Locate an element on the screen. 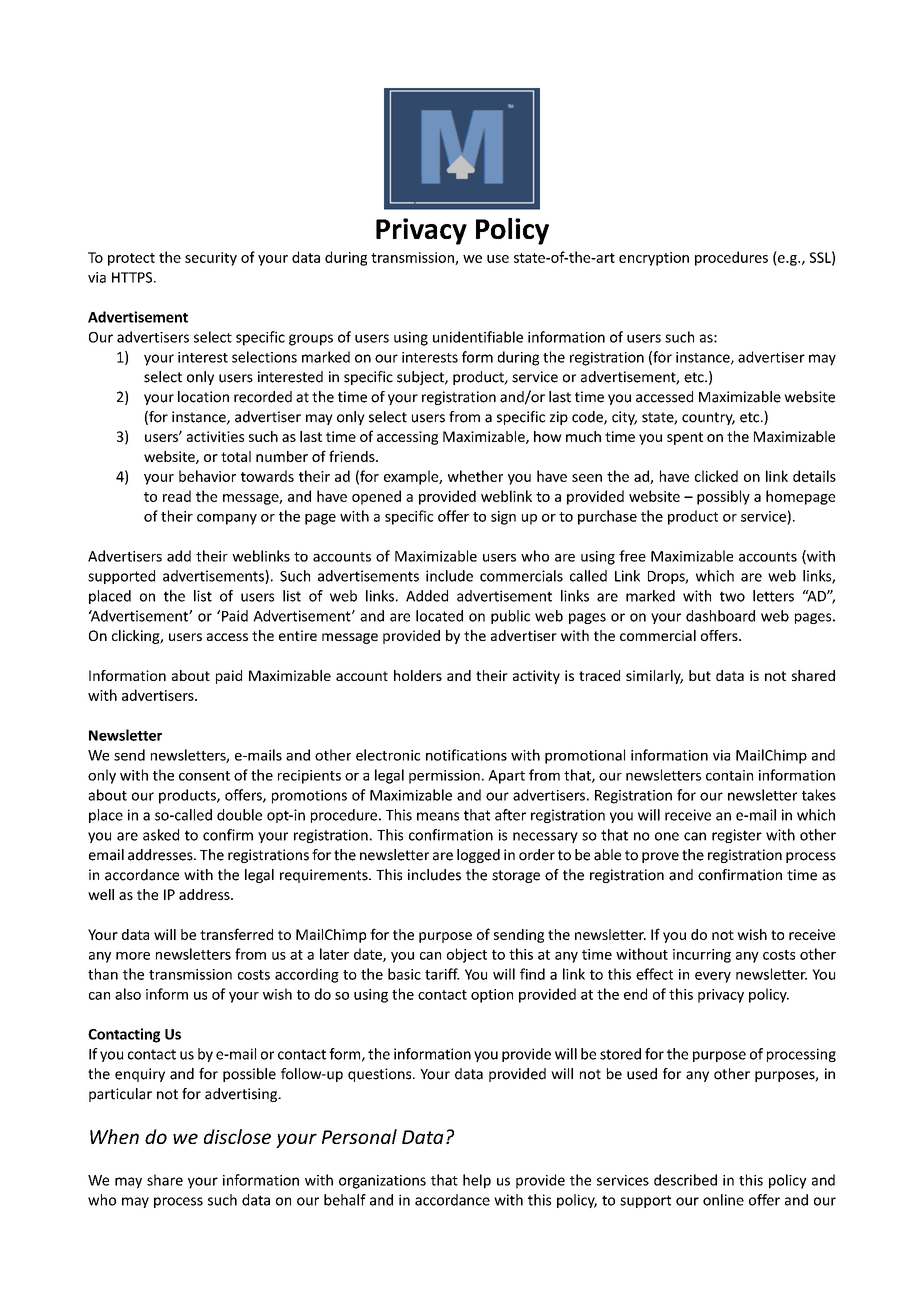 This screenshot has width=924, height=1308. groups is located at coordinates (311, 340).
